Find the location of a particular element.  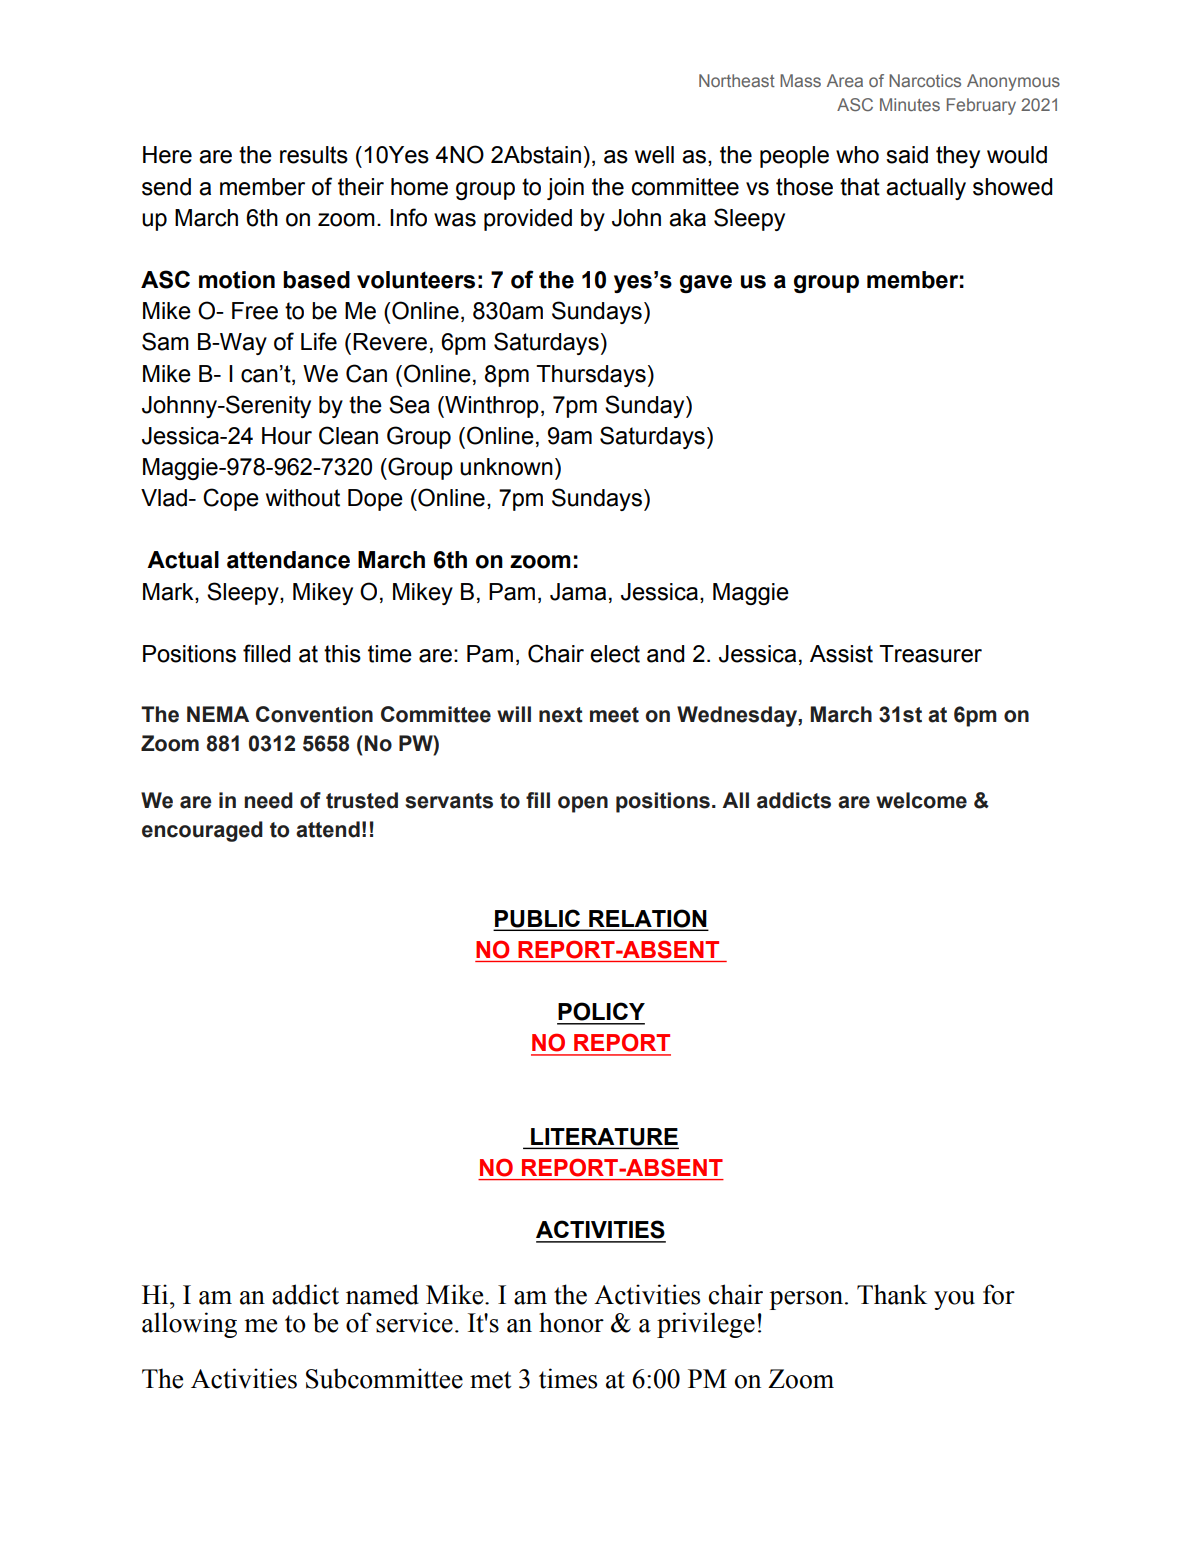

Thank is located at coordinates (892, 1294).
